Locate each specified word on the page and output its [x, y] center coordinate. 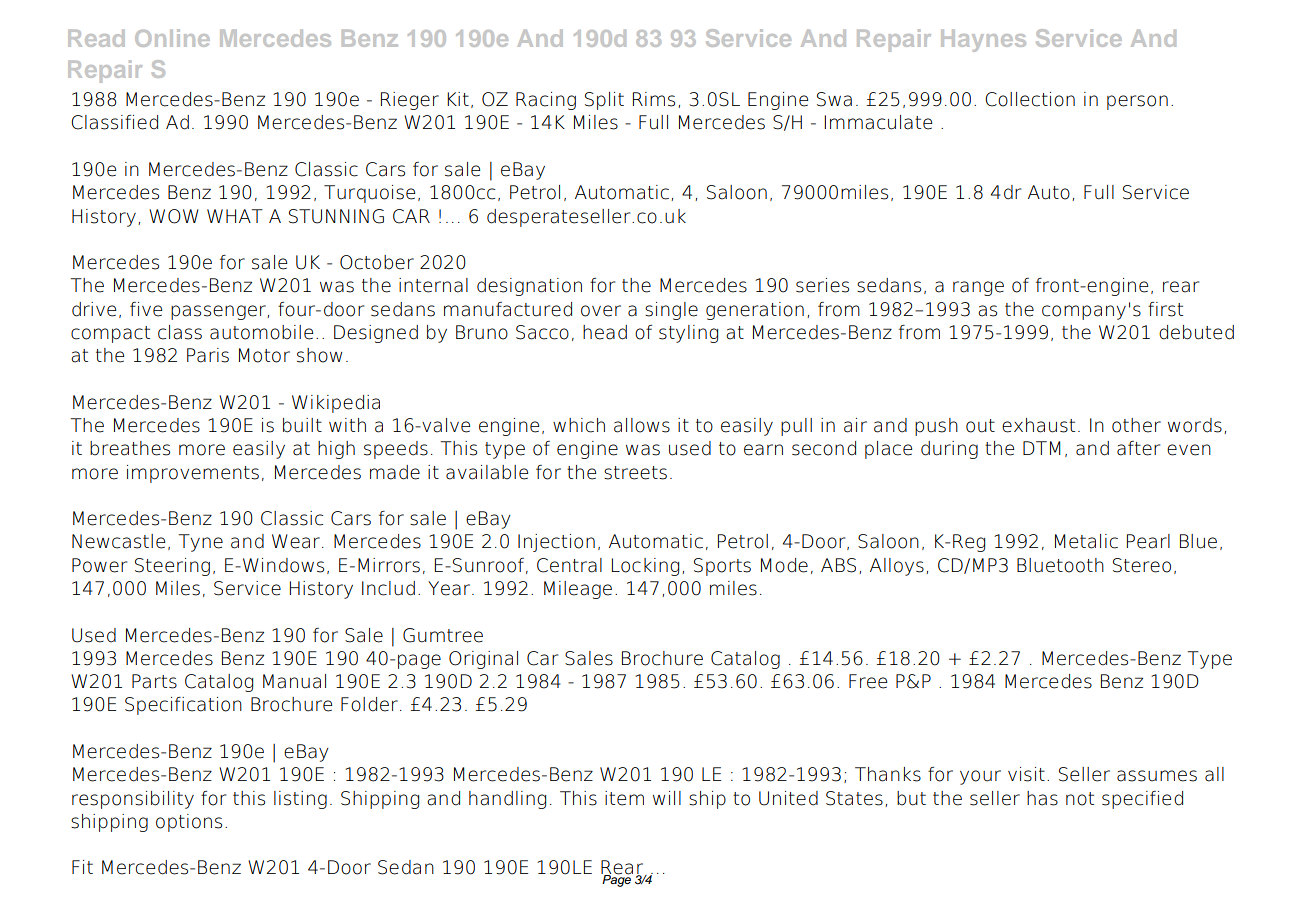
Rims [654, 99]
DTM [1042, 448]
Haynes [983, 41]
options [189, 823]
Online [172, 38]
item [624, 798]
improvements [193, 474]
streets [635, 473]
